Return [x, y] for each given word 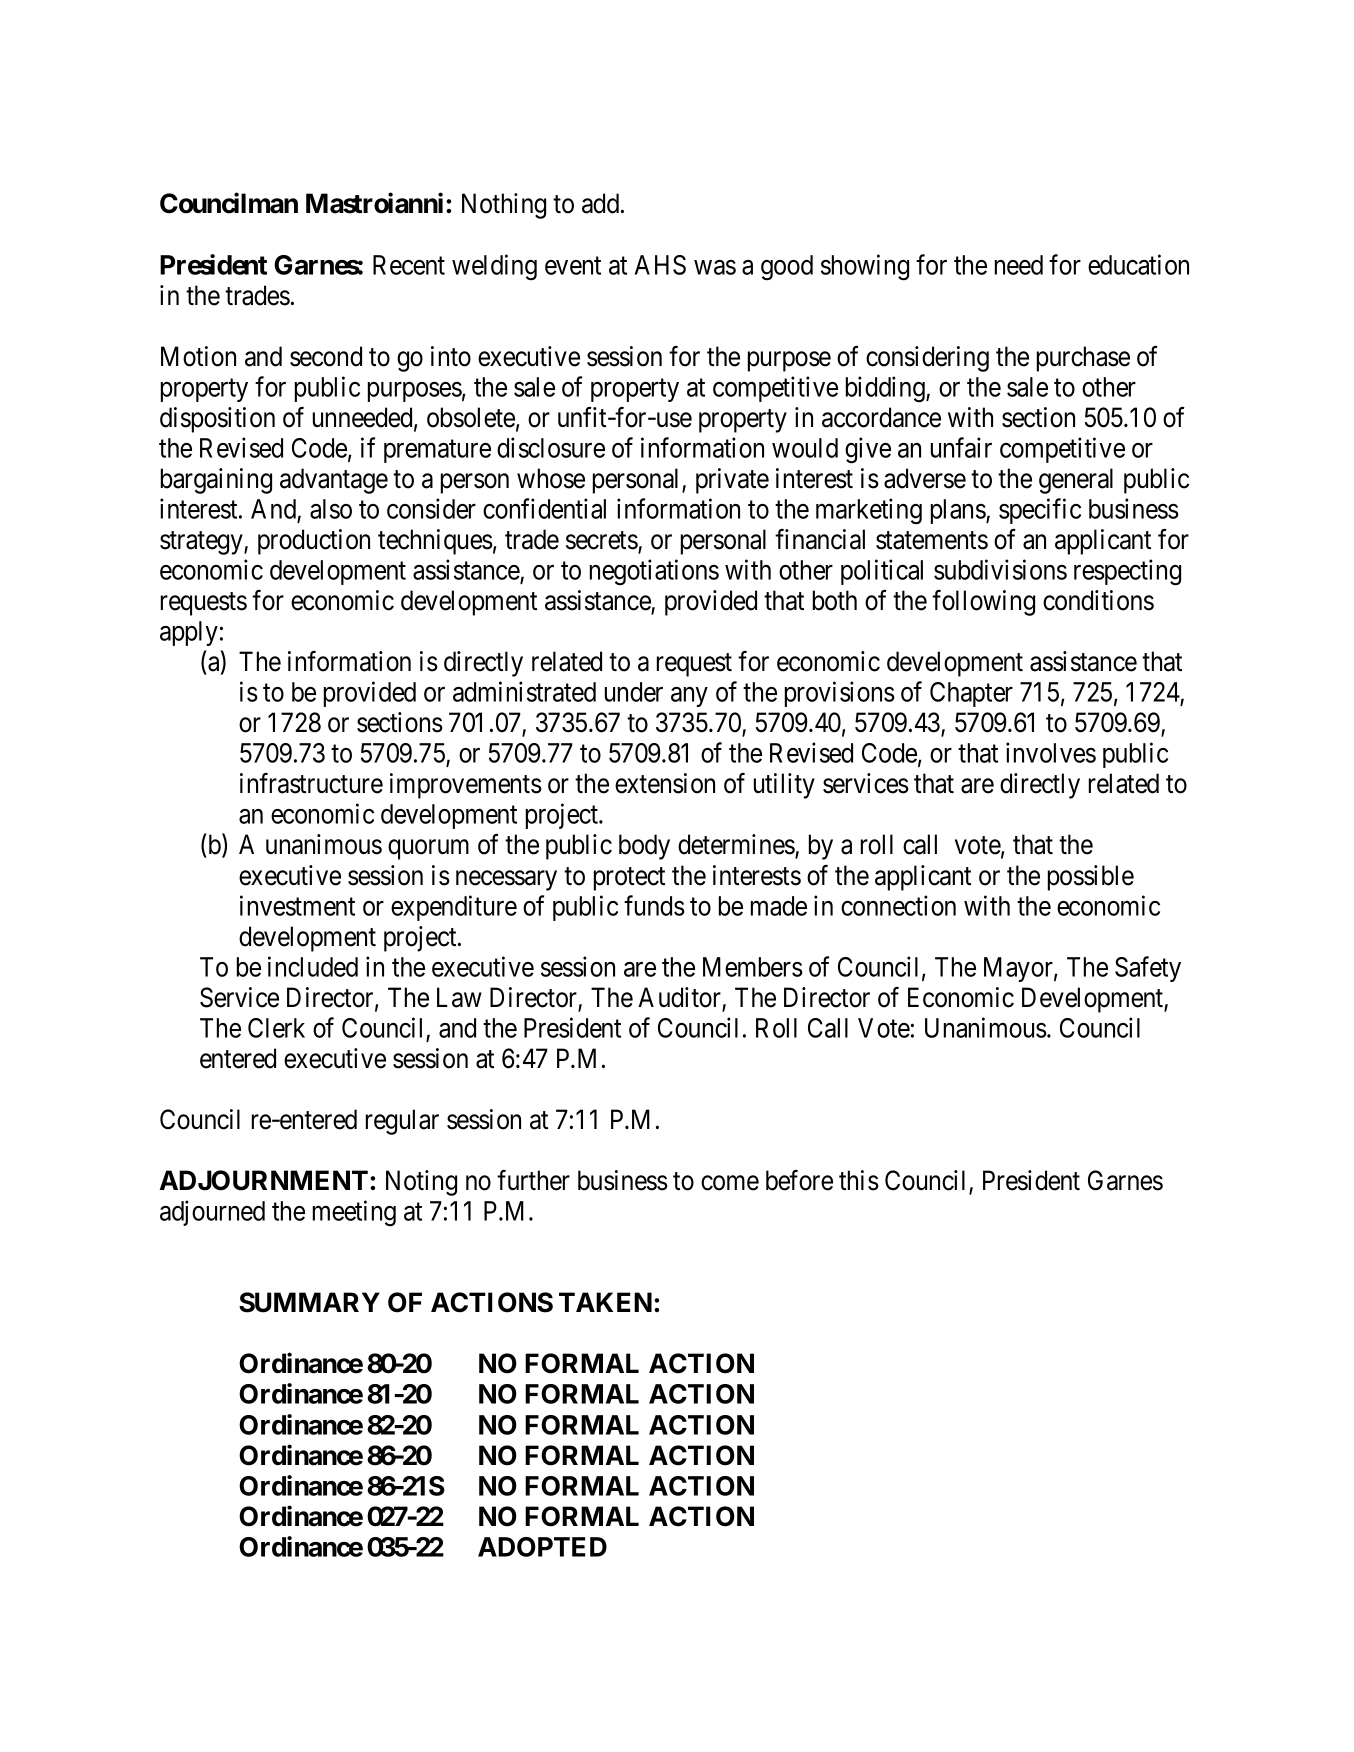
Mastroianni [376, 203]
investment [297, 905]
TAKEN [607, 1302]
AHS [660, 265]
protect [629, 879]
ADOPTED [542, 1547]
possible [1091, 878]
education [1138, 264]
